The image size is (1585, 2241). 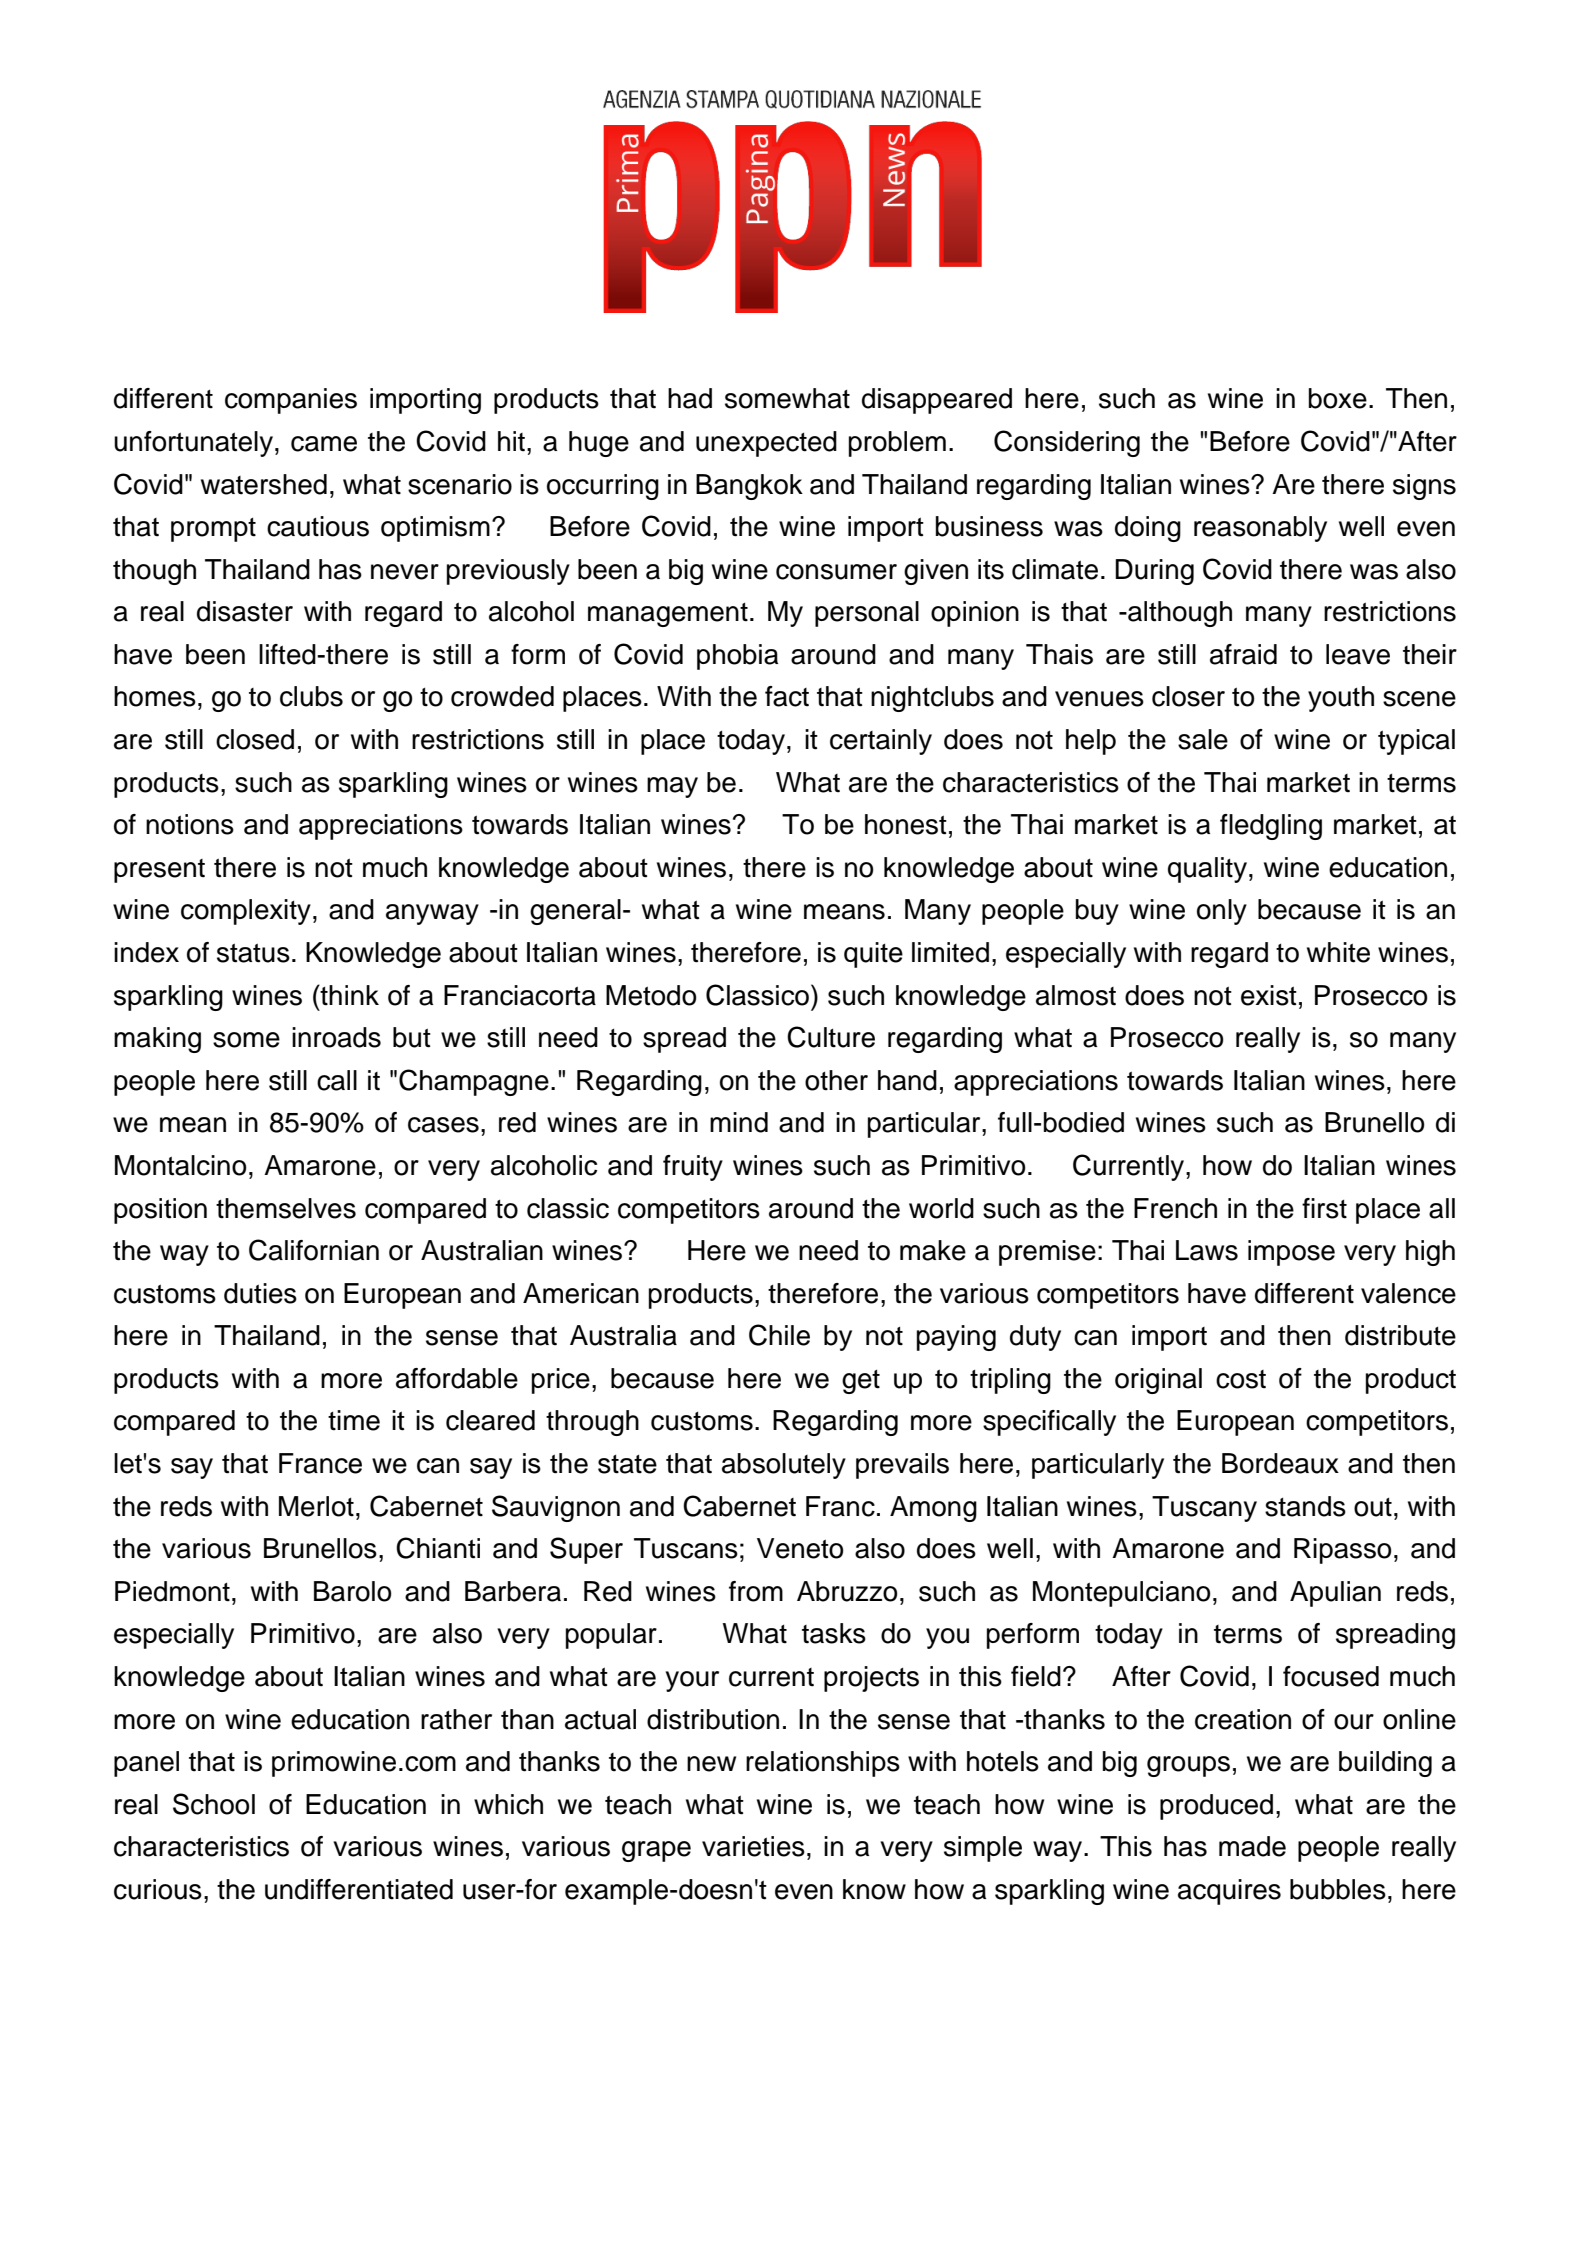 What do you see at coordinates (324, 444) in the screenshot?
I see `came` at bounding box center [324, 444].
